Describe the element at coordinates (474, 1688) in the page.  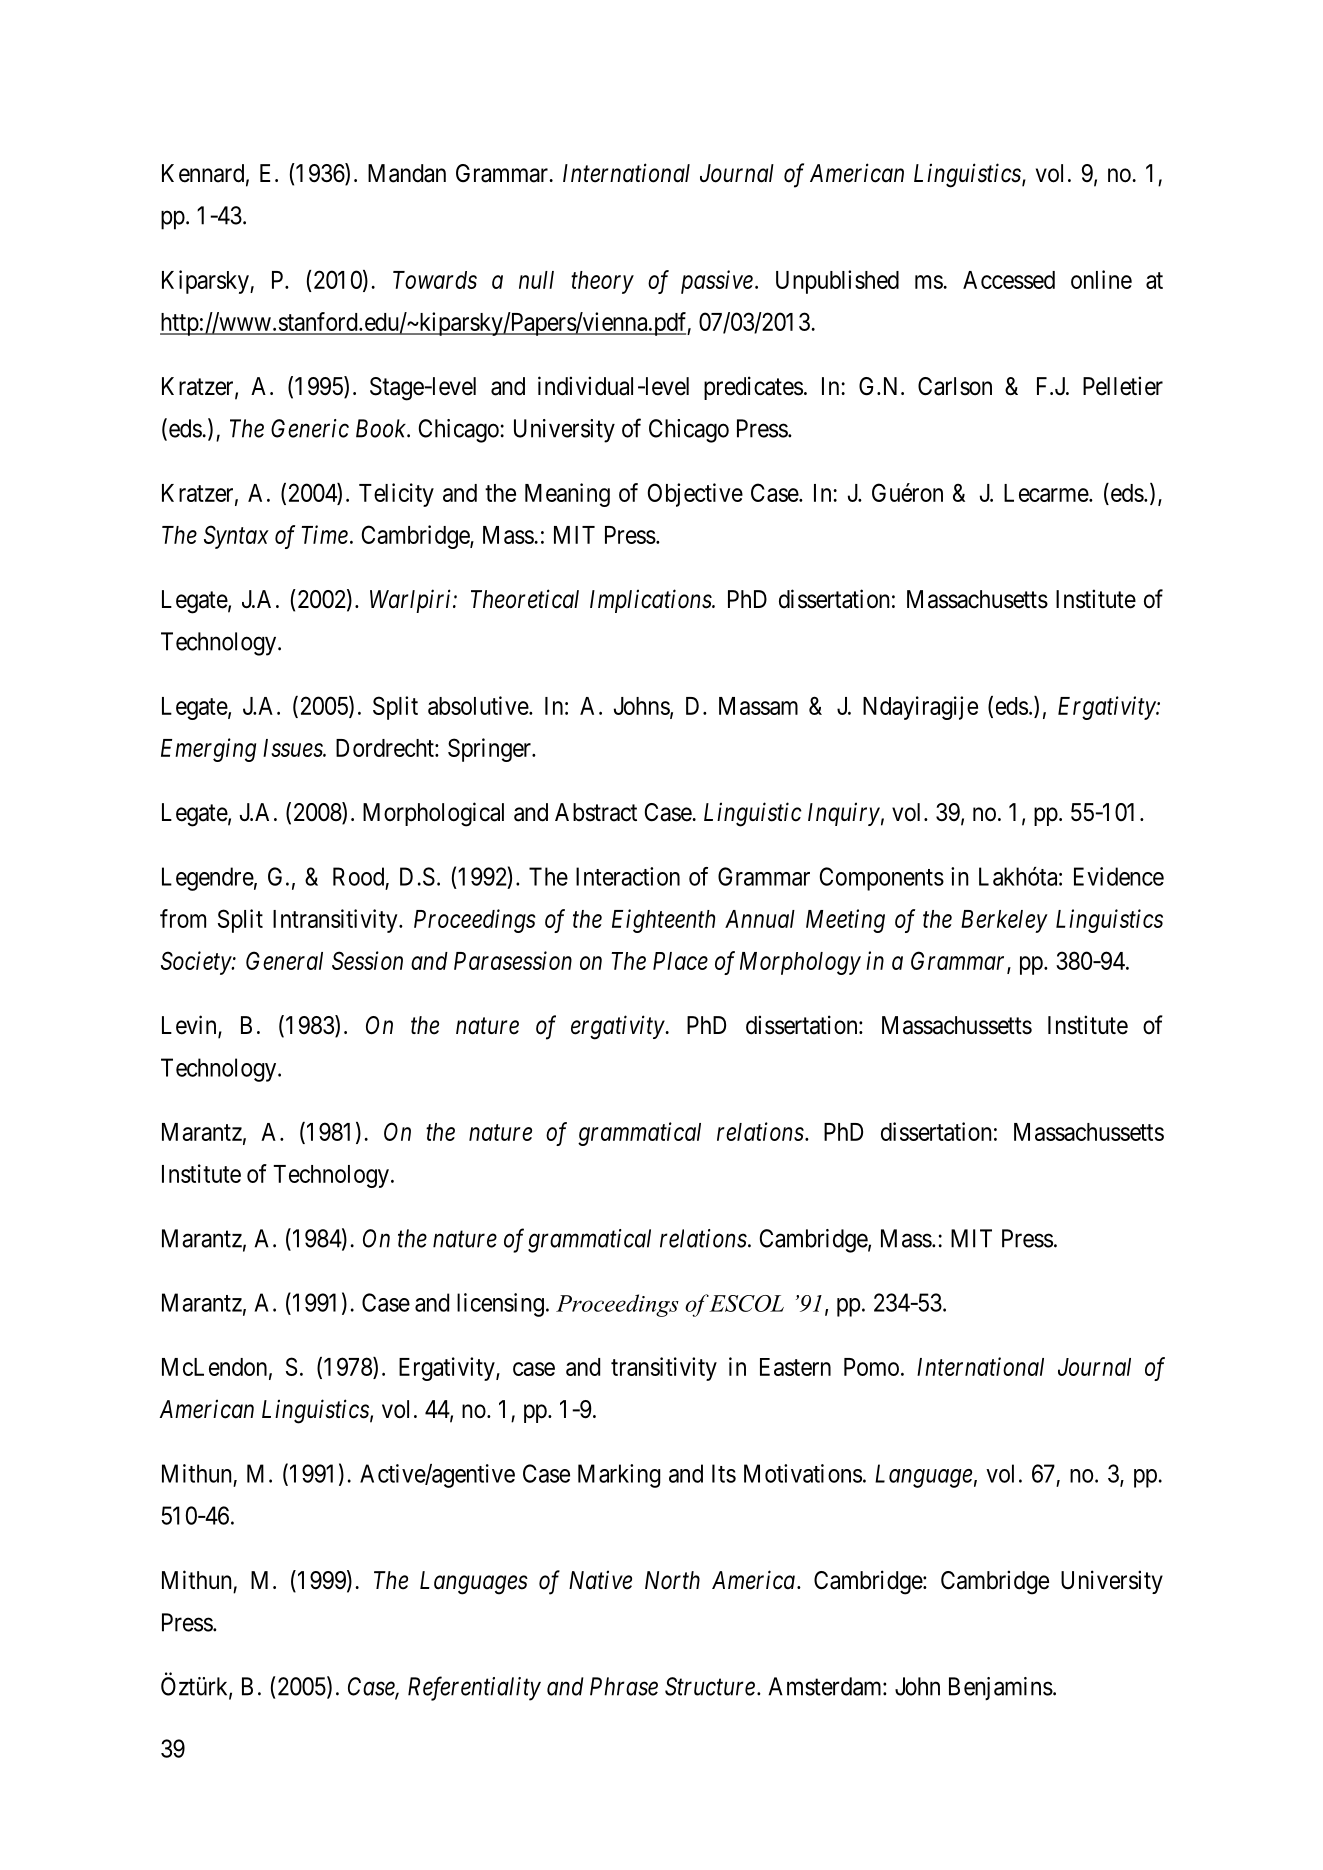
I see `Referentiality` at that location.
